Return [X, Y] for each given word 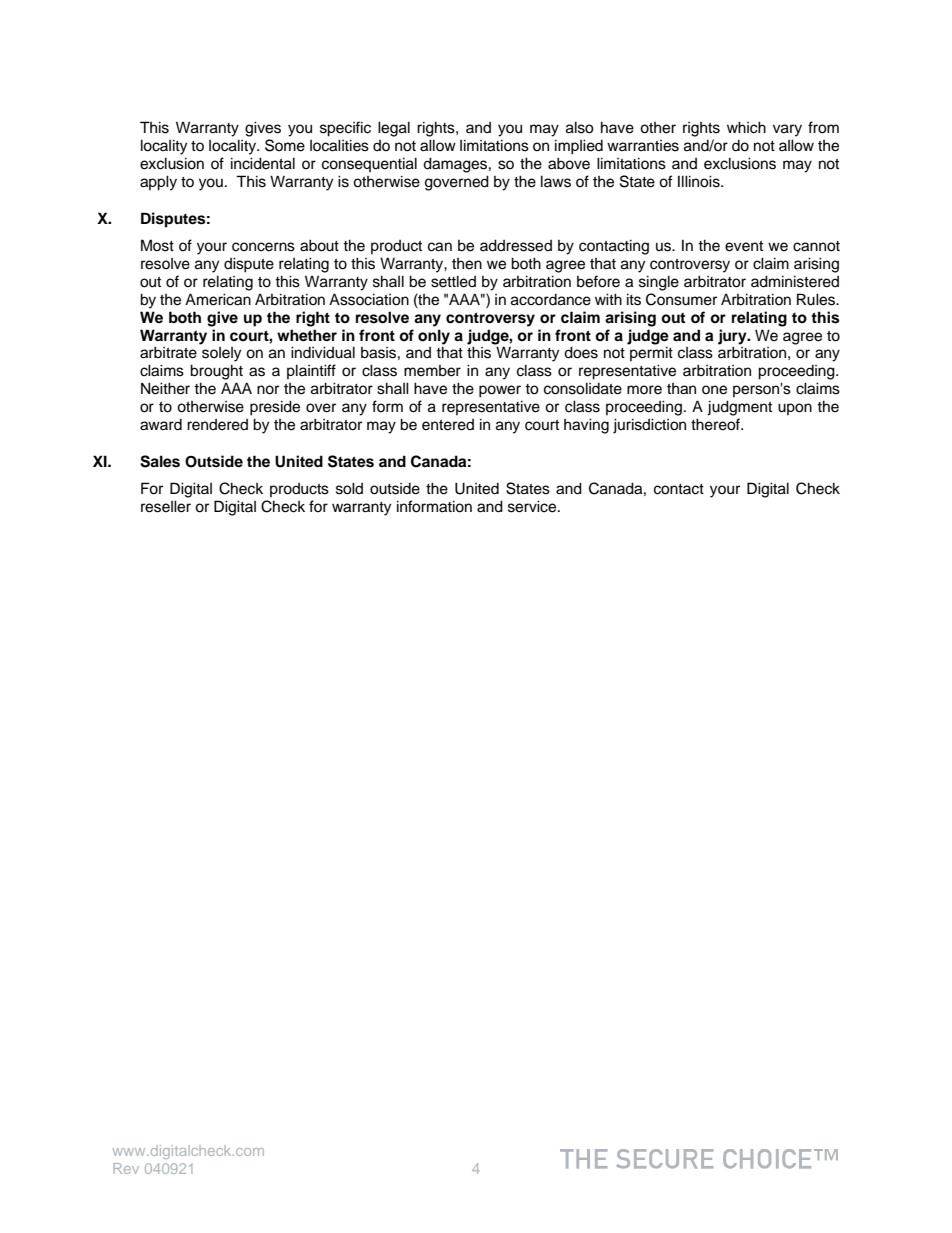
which [746, 127]
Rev [126, 1168]
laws [556, 181]
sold [349, 488]
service [533, 506]
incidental [263, 163]
